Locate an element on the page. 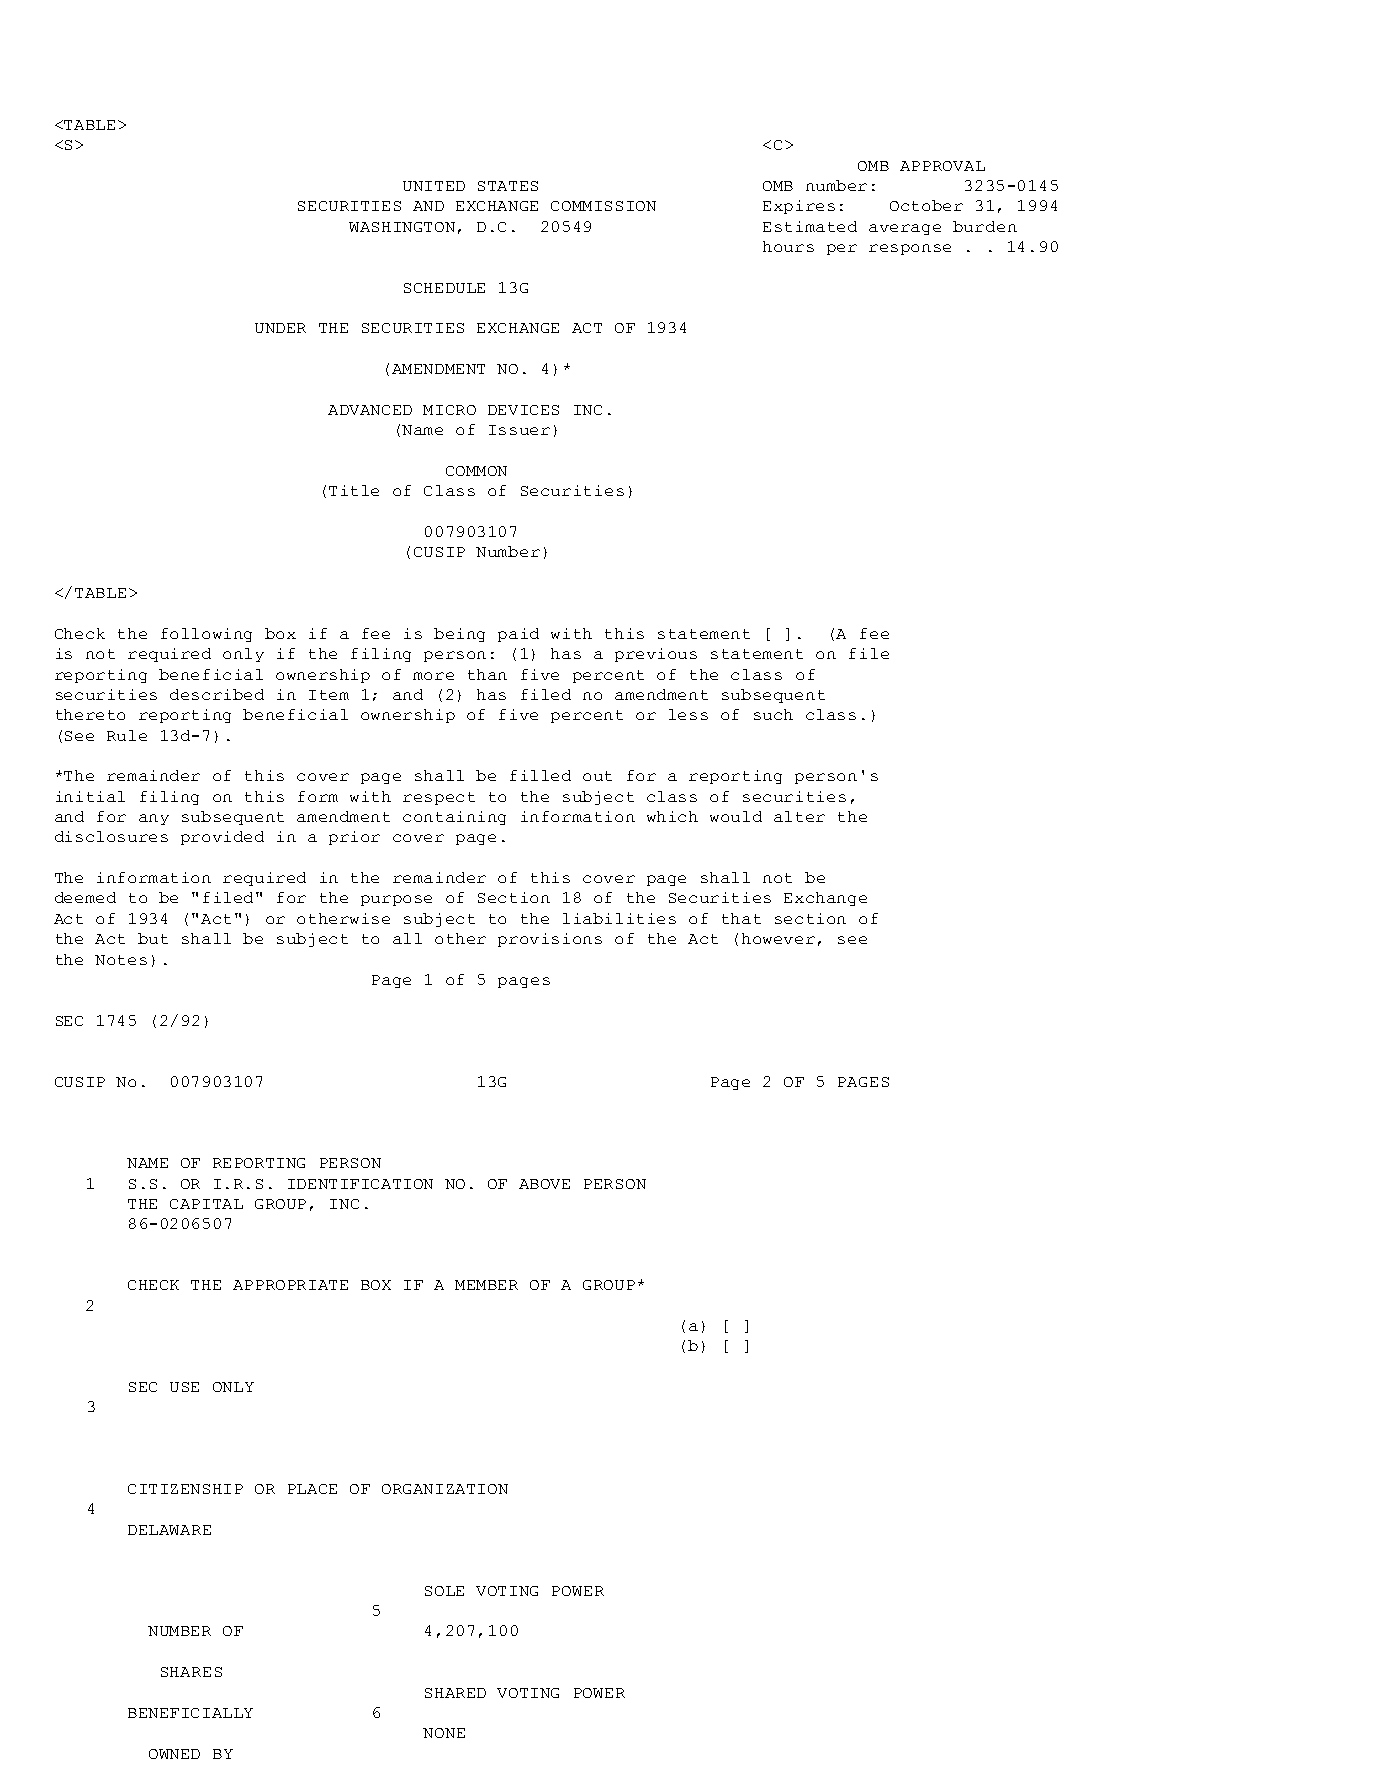 The height and width of the page is (1791, 1384). but is located at coordinates (153, 938).
